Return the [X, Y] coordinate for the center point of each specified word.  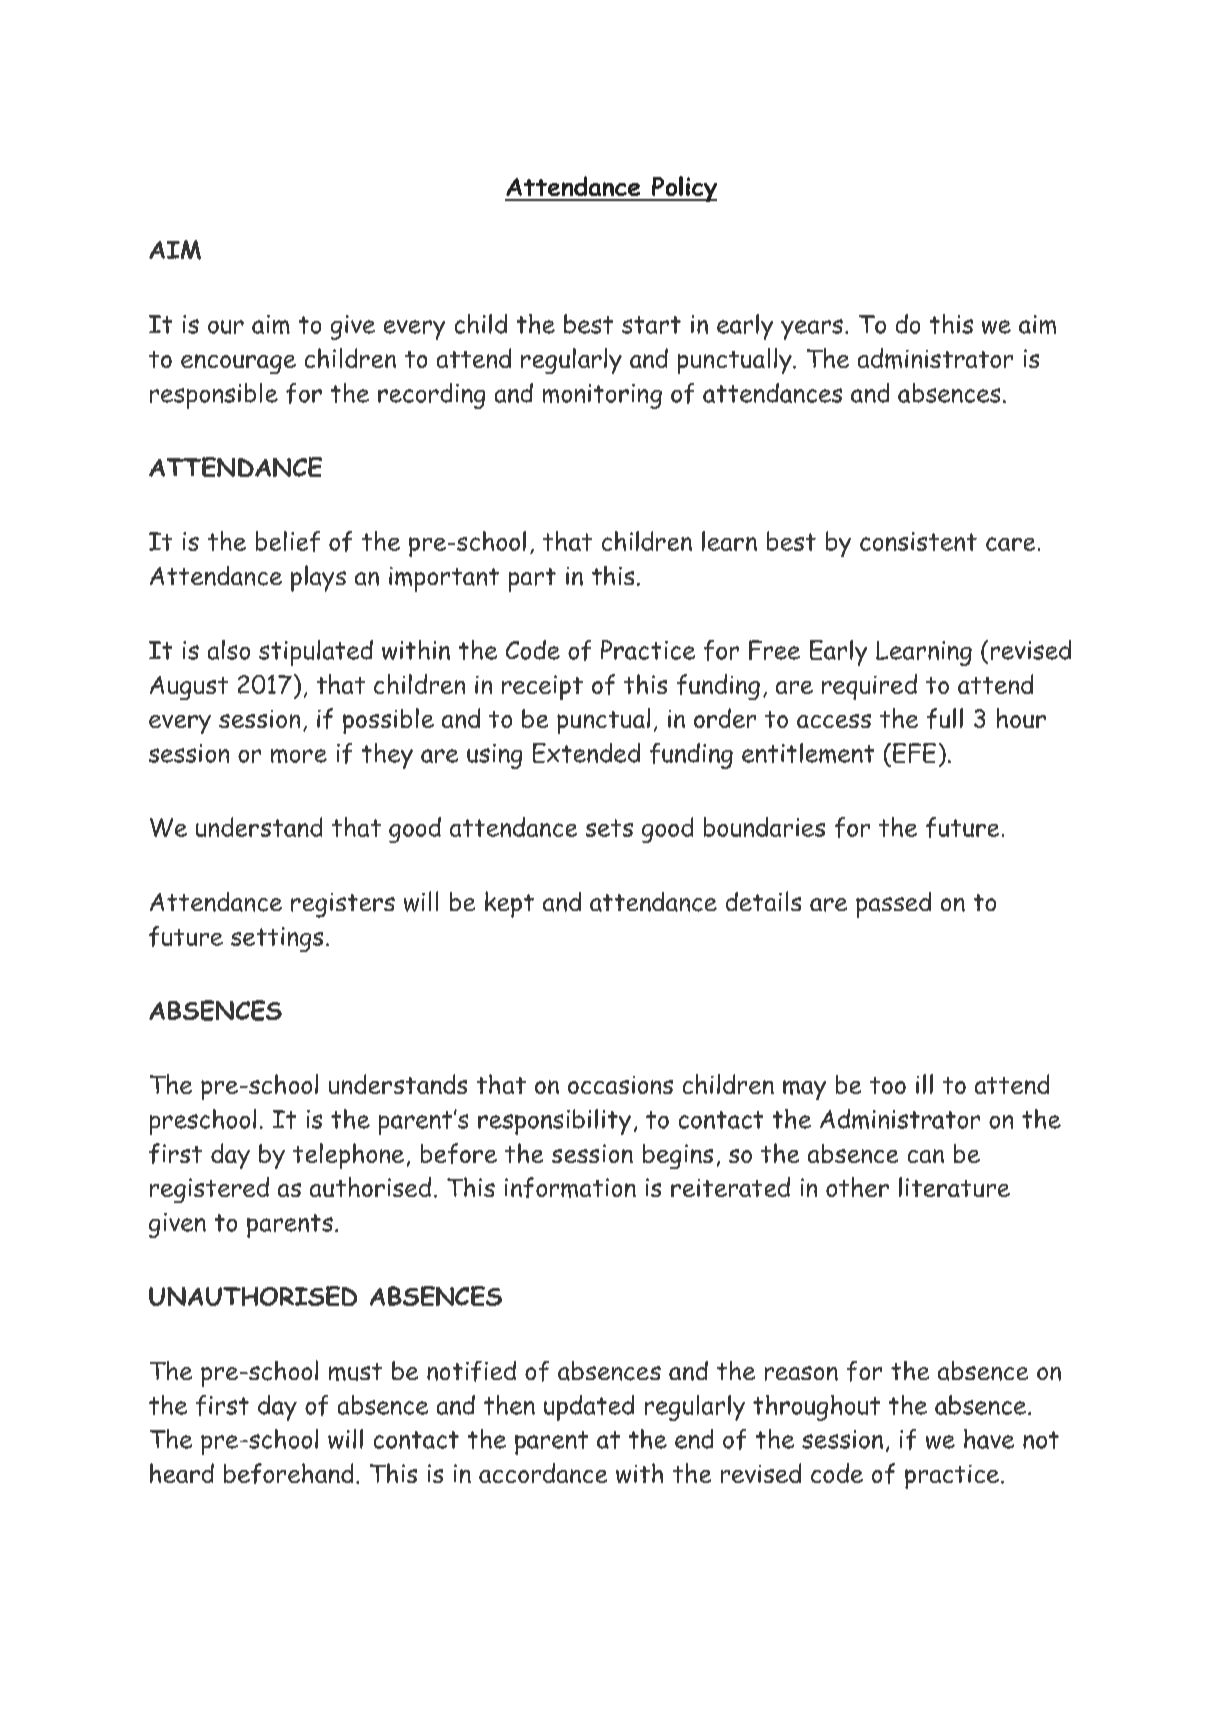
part [532, 580]
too [888, 1085]
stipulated [316, 653]
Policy [683, 189]
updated [589, 1408]
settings [277, 939]
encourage [238, 364]
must [355, 1372]
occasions [620, 1085]
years [812, 329]
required [869, 687]
